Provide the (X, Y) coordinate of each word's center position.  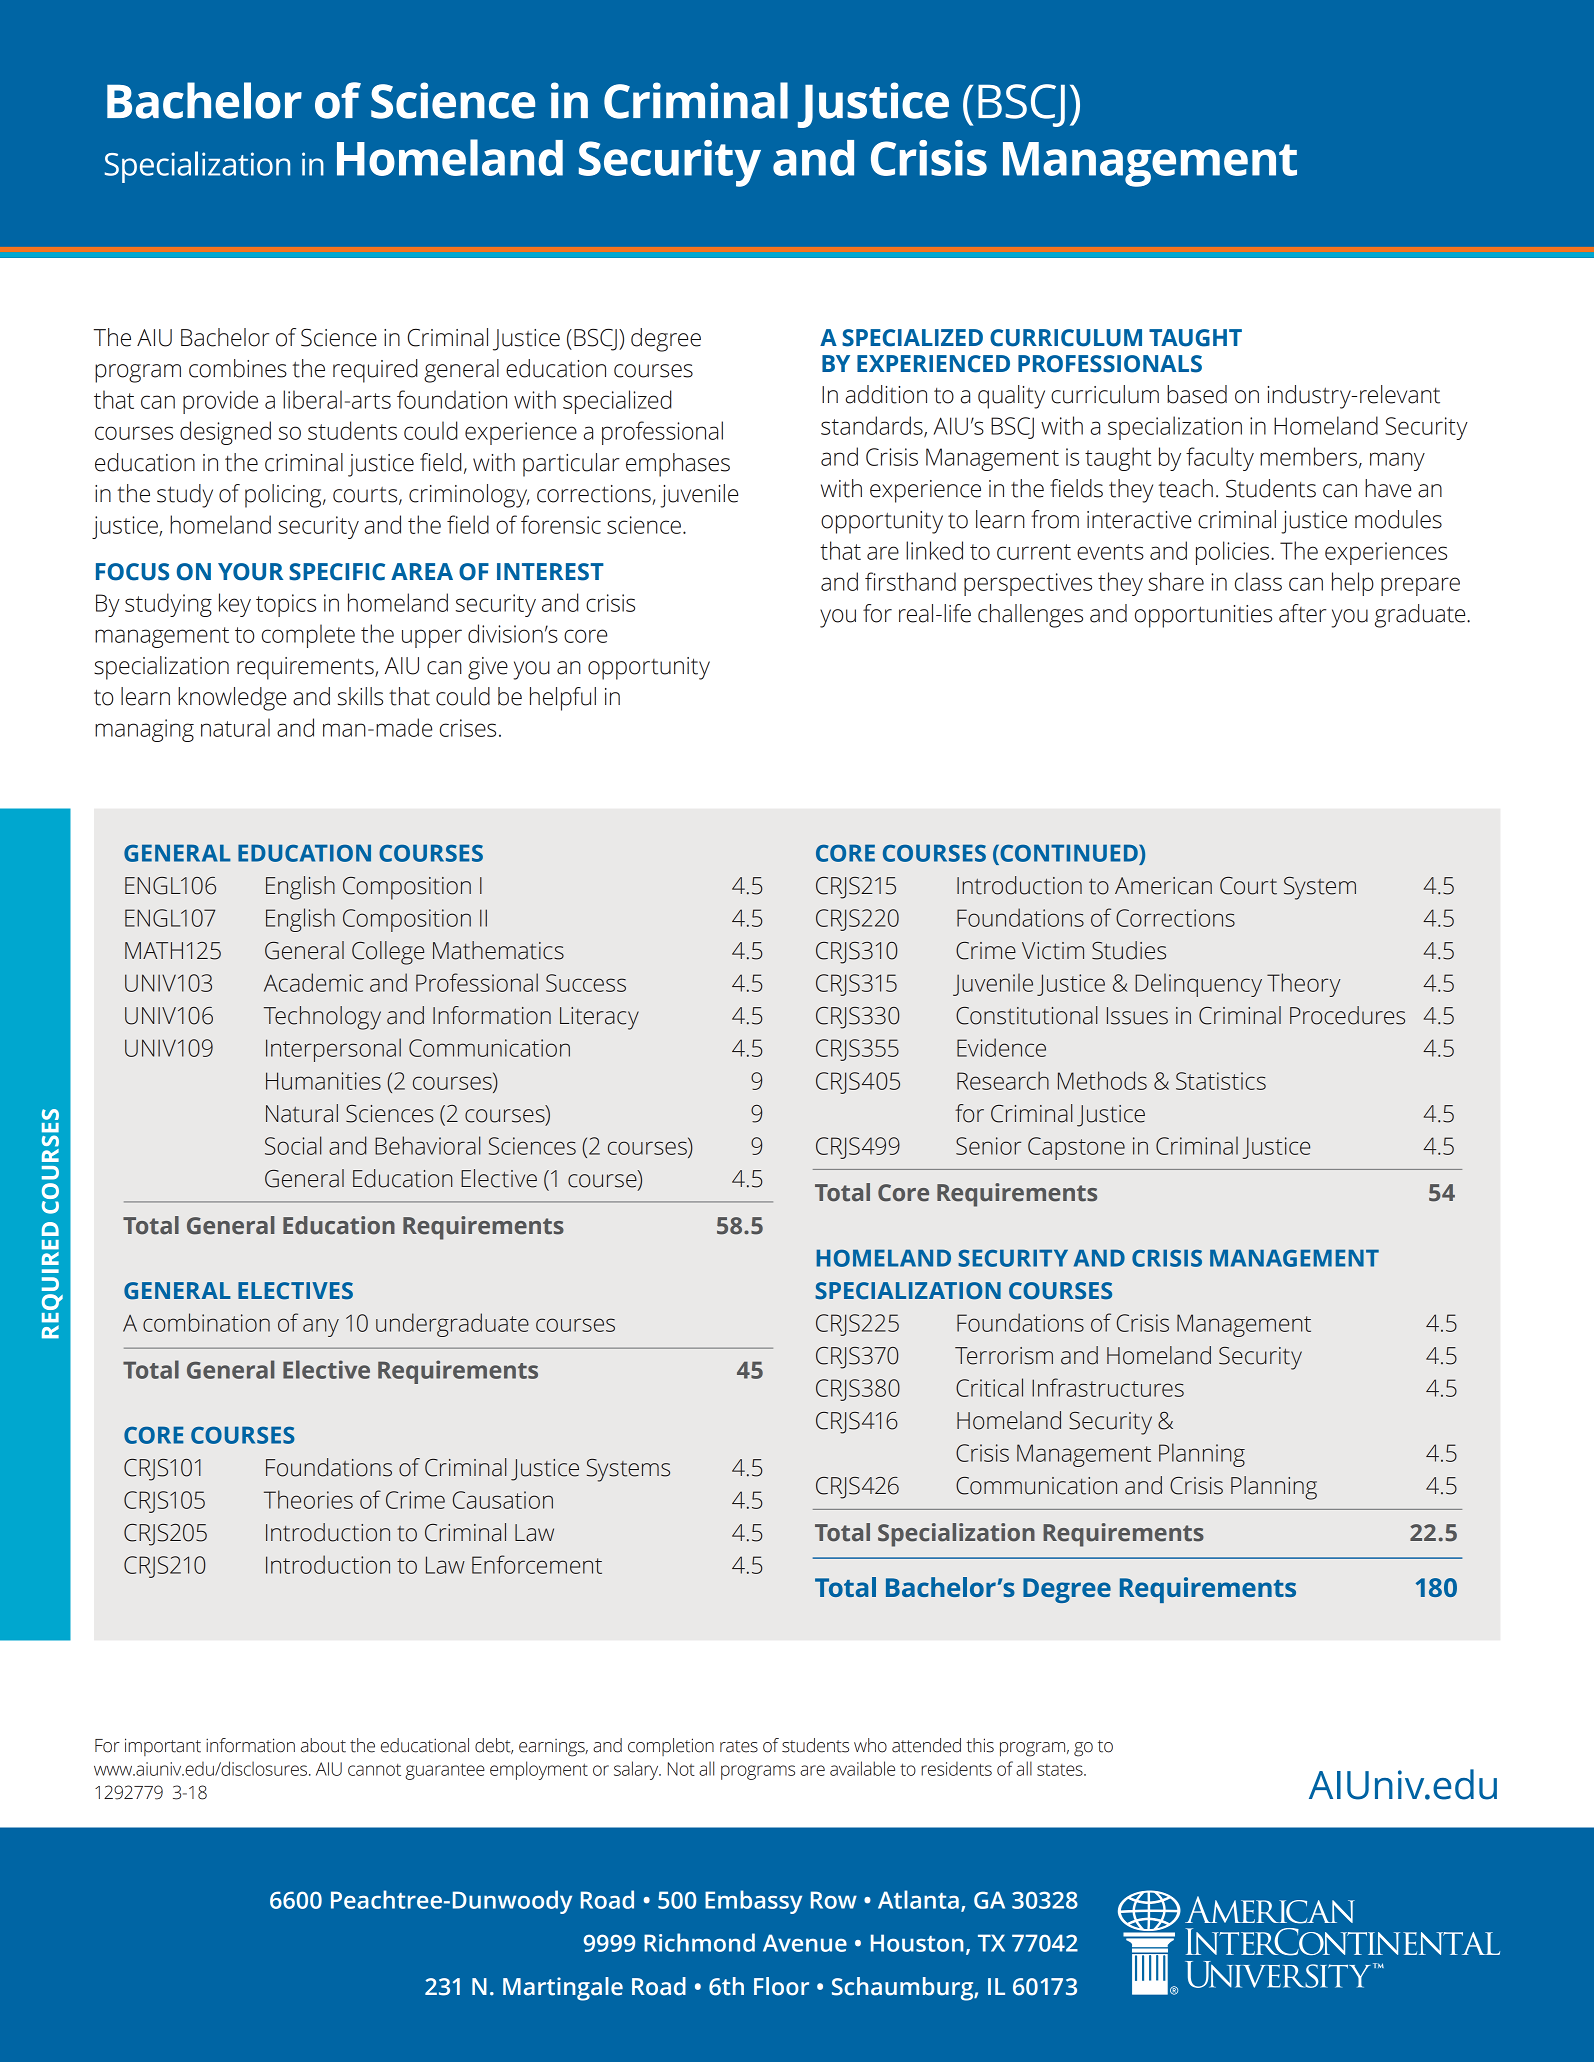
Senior (988, 1146)
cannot (374, 1770)
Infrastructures (1108, 1387)
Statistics (1221, 1081)
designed (225, 433)
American (1163, 886)
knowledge (232, 699)
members (1308, 456)
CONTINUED (1069, 853)
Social (293, 1145)
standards (873, 426)
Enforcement (537, 1564)
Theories (308, 1499)
